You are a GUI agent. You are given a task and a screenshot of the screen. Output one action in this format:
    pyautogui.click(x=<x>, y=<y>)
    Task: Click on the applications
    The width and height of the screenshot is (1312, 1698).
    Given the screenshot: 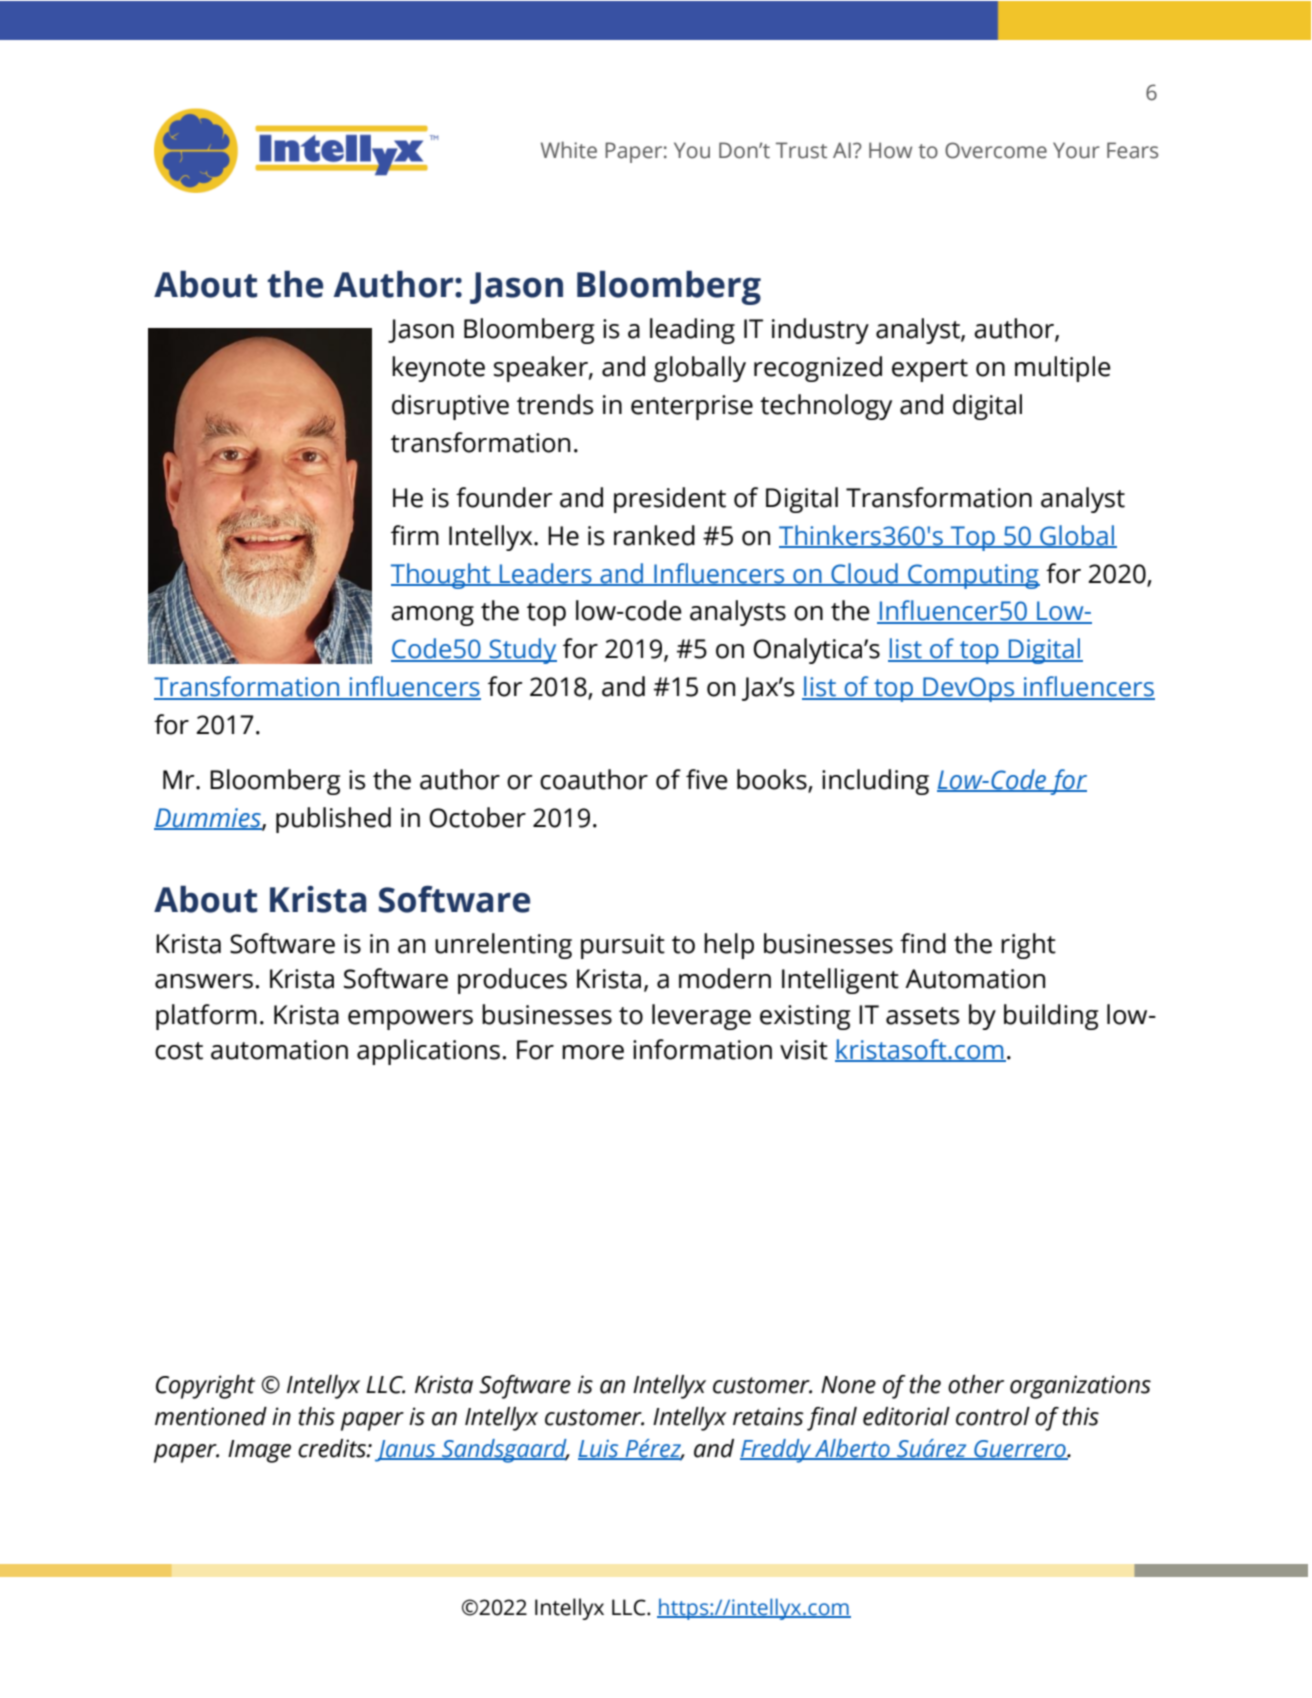 What is the action you would take?
    pyautogui.click(x=428, y=1052)
